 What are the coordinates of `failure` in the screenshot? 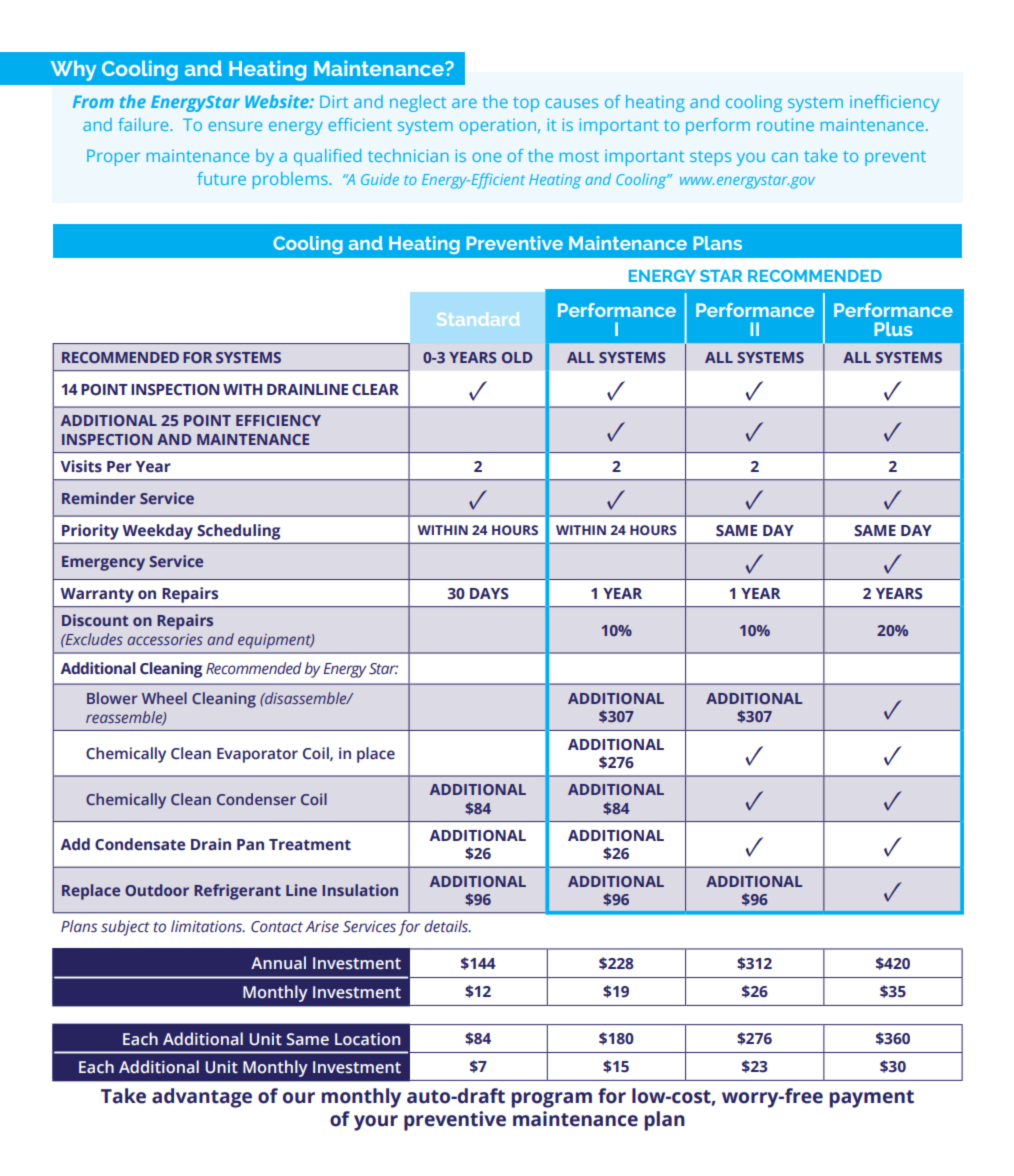 It's located at (144, 124).
